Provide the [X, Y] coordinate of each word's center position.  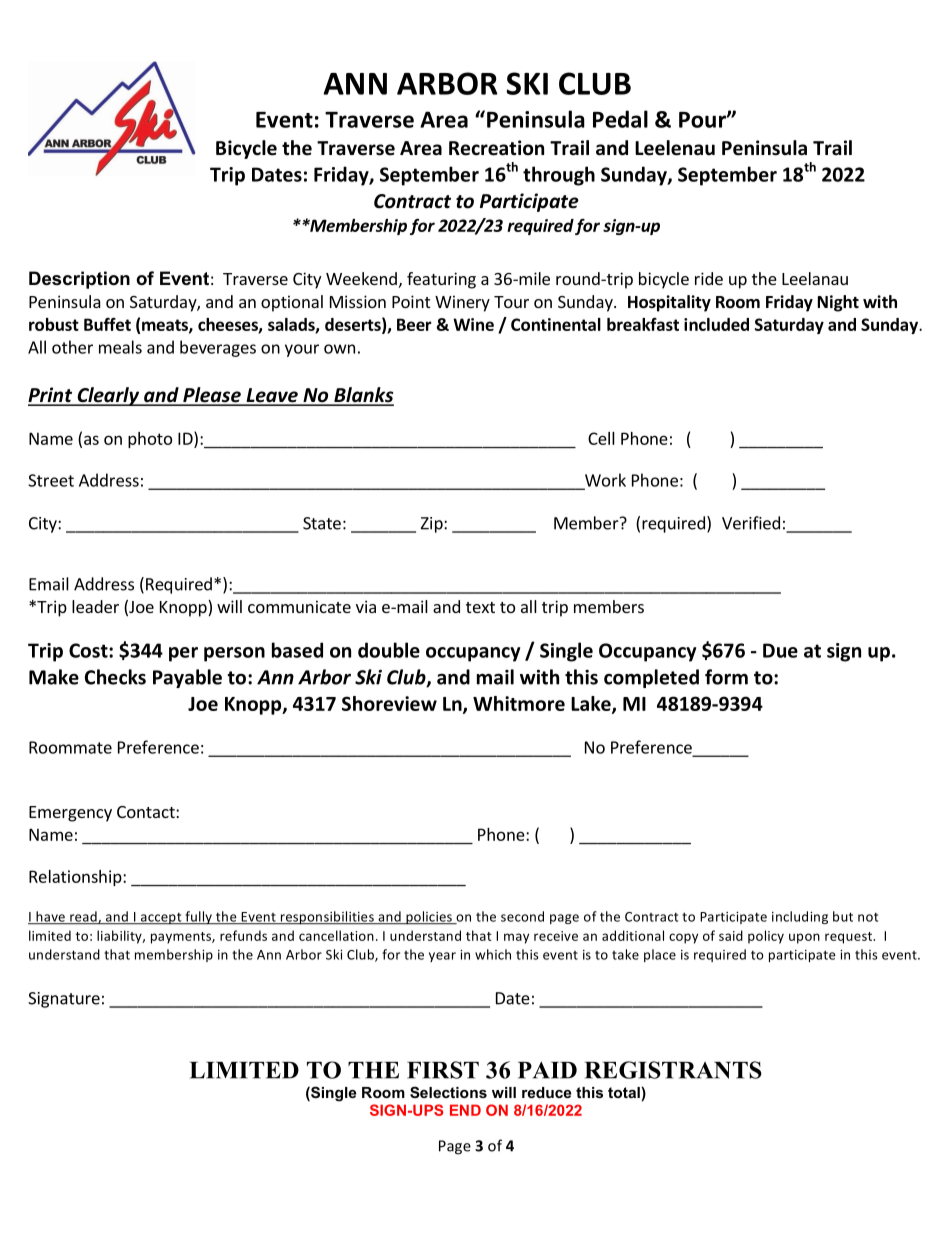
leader [95, 606]
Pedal [620, 119]
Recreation [496, 148]
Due [780, 650]
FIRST [443, 1070]
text [480, 607]
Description [79, 280]
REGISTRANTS [673, 1070]
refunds [243, 935]
